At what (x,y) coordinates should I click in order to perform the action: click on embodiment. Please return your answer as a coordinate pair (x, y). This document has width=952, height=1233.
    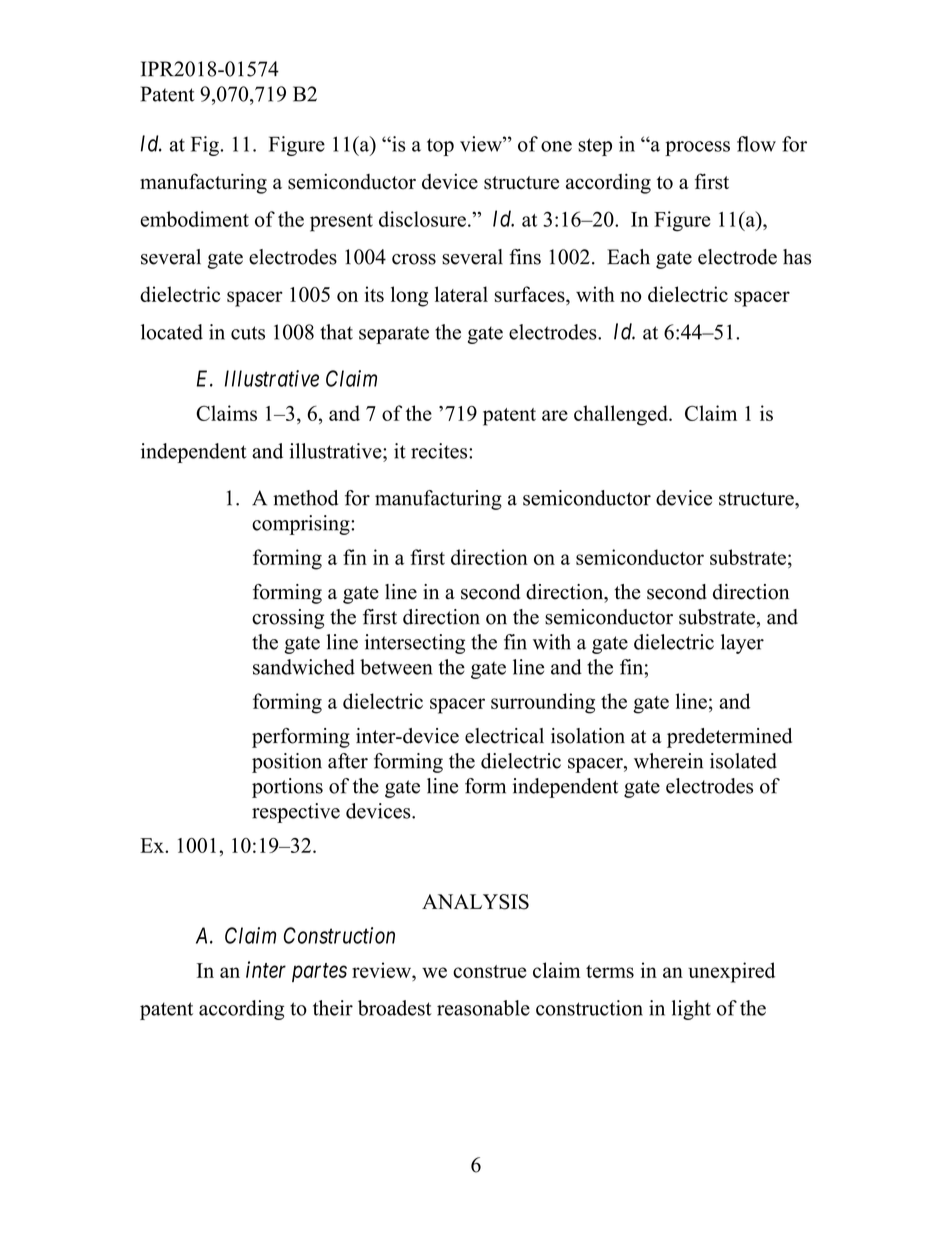
    Looking at the image, I should click on (194, 219).
